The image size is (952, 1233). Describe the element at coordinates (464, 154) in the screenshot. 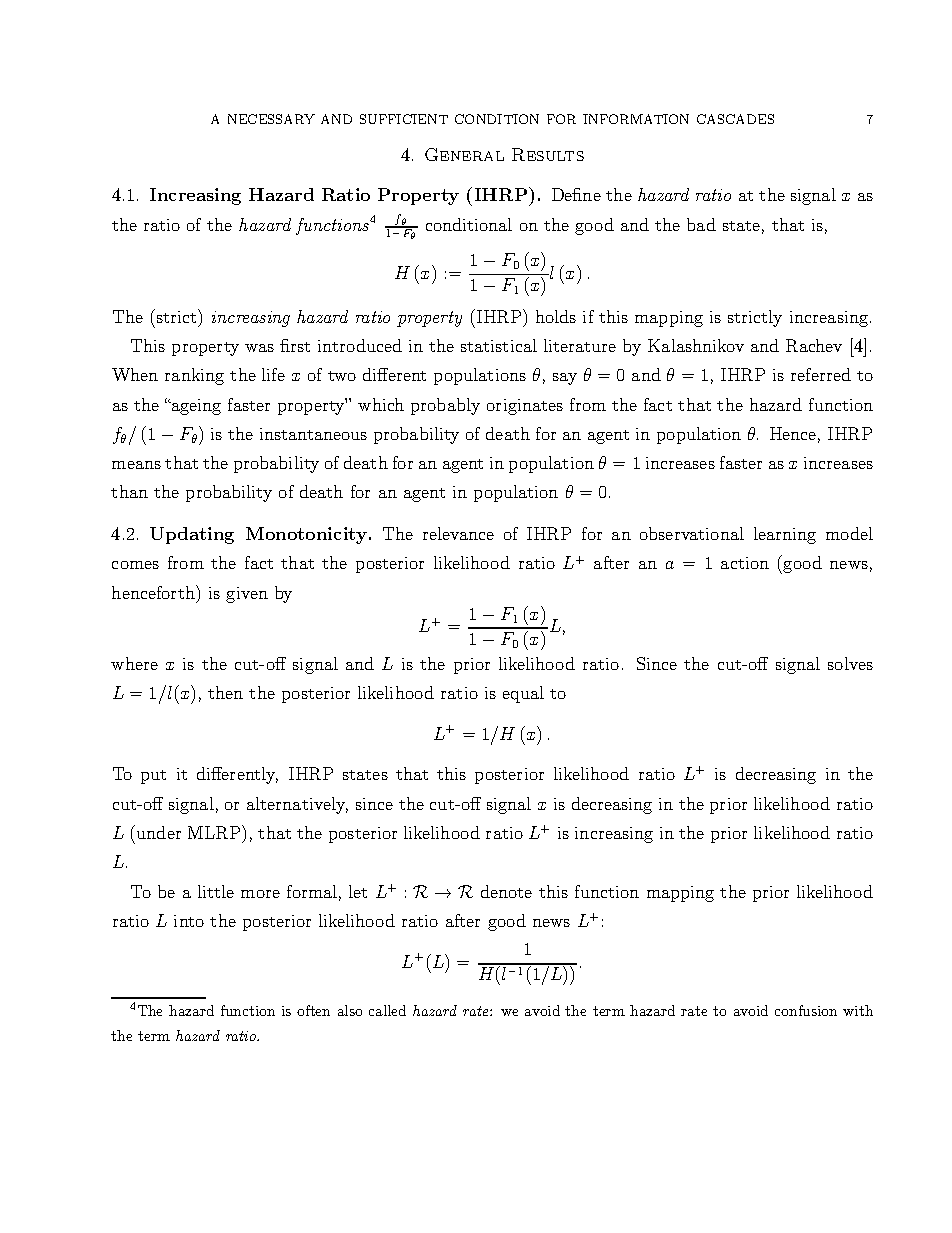

I see `General` at that location.
